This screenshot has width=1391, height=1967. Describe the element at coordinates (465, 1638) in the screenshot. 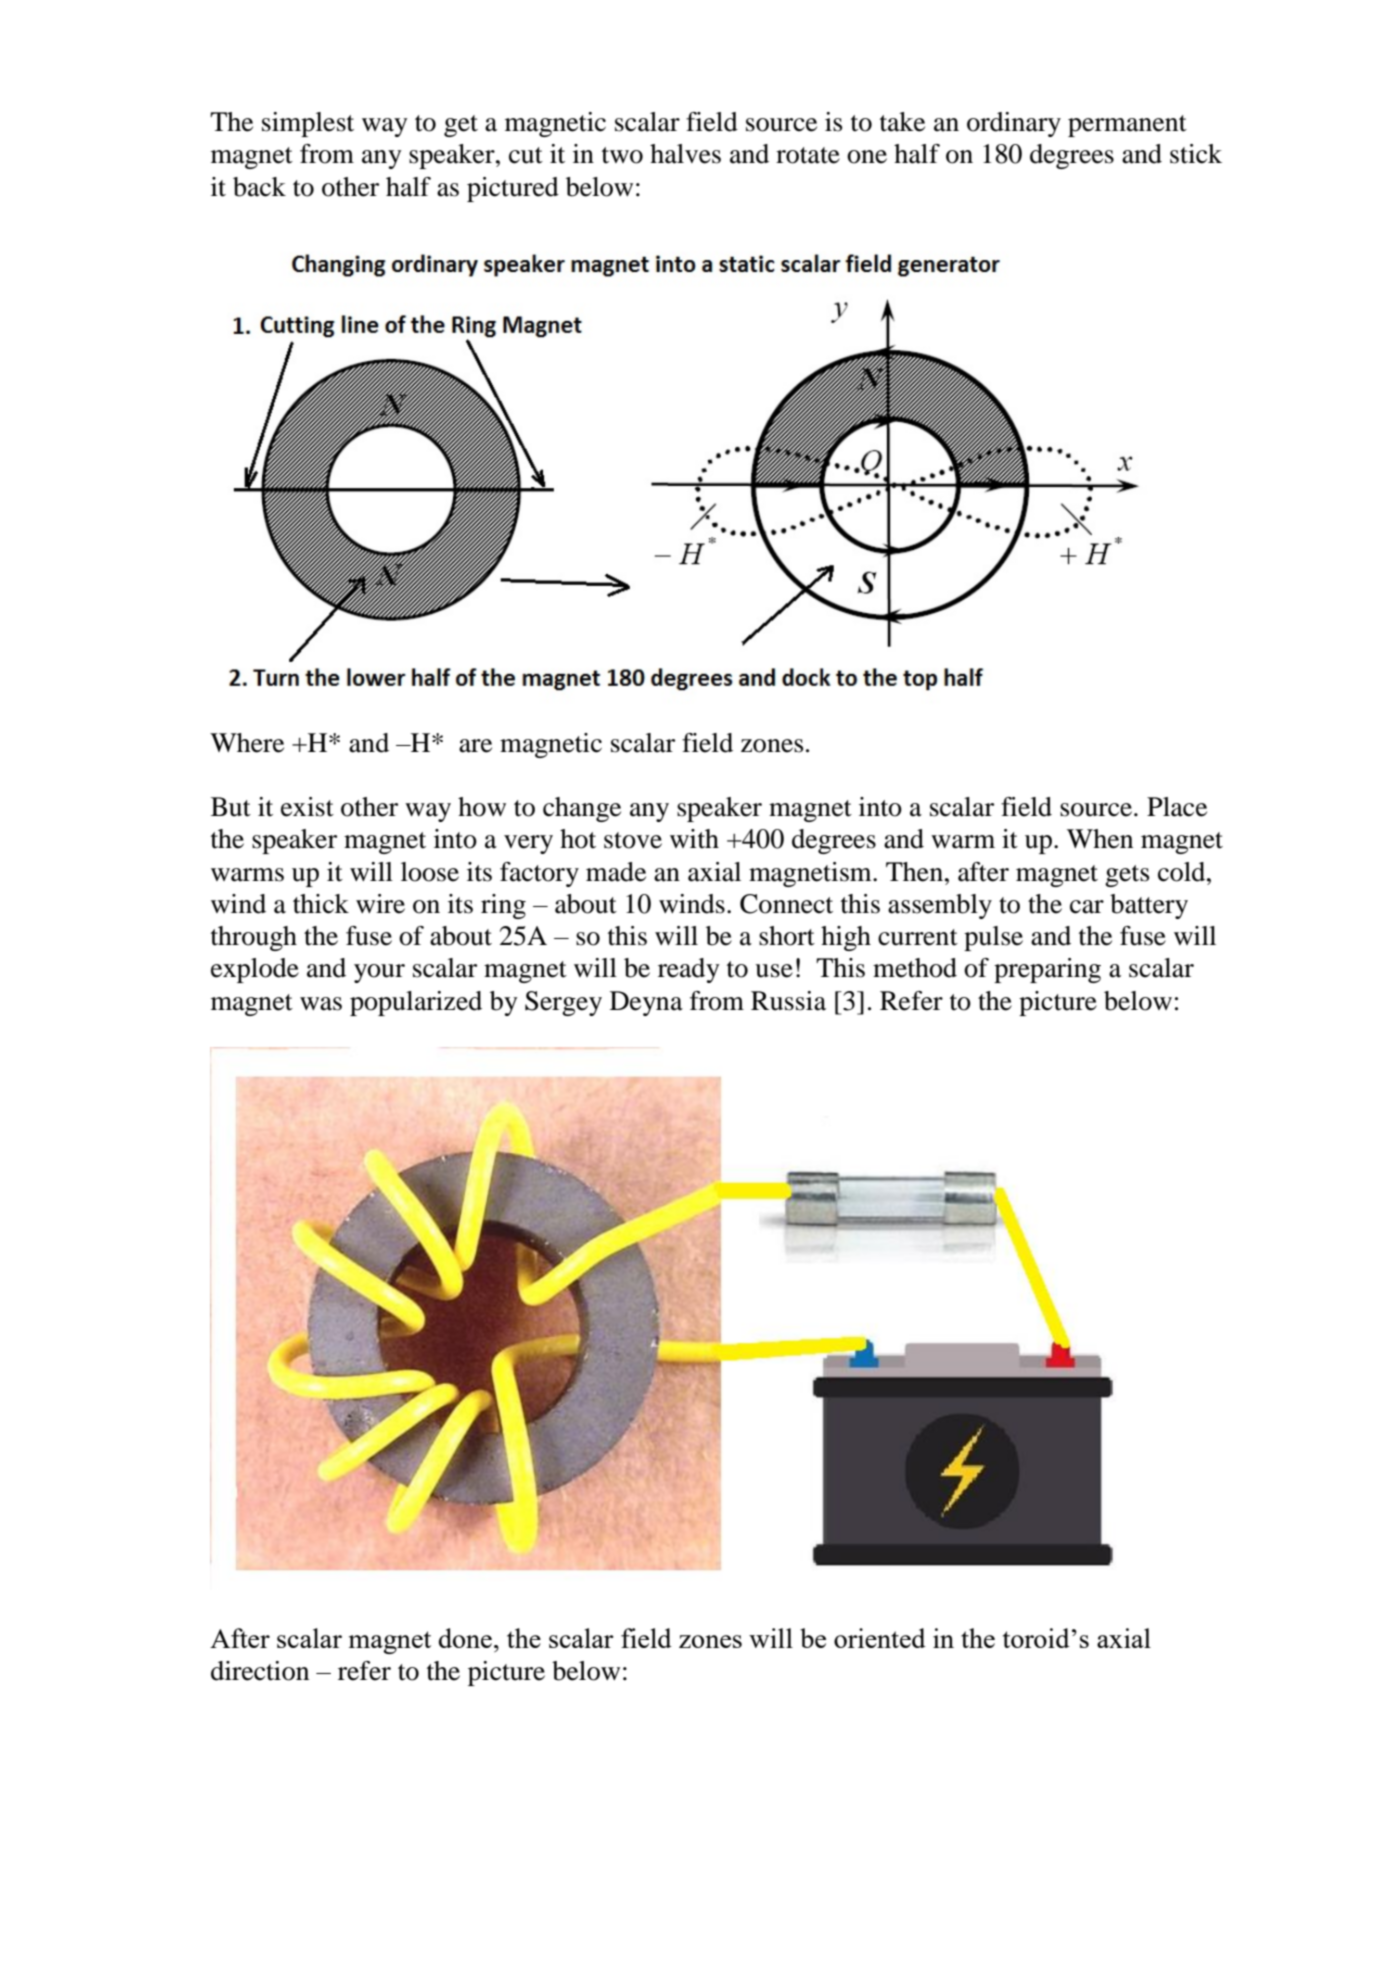

I see `done` at that location.
